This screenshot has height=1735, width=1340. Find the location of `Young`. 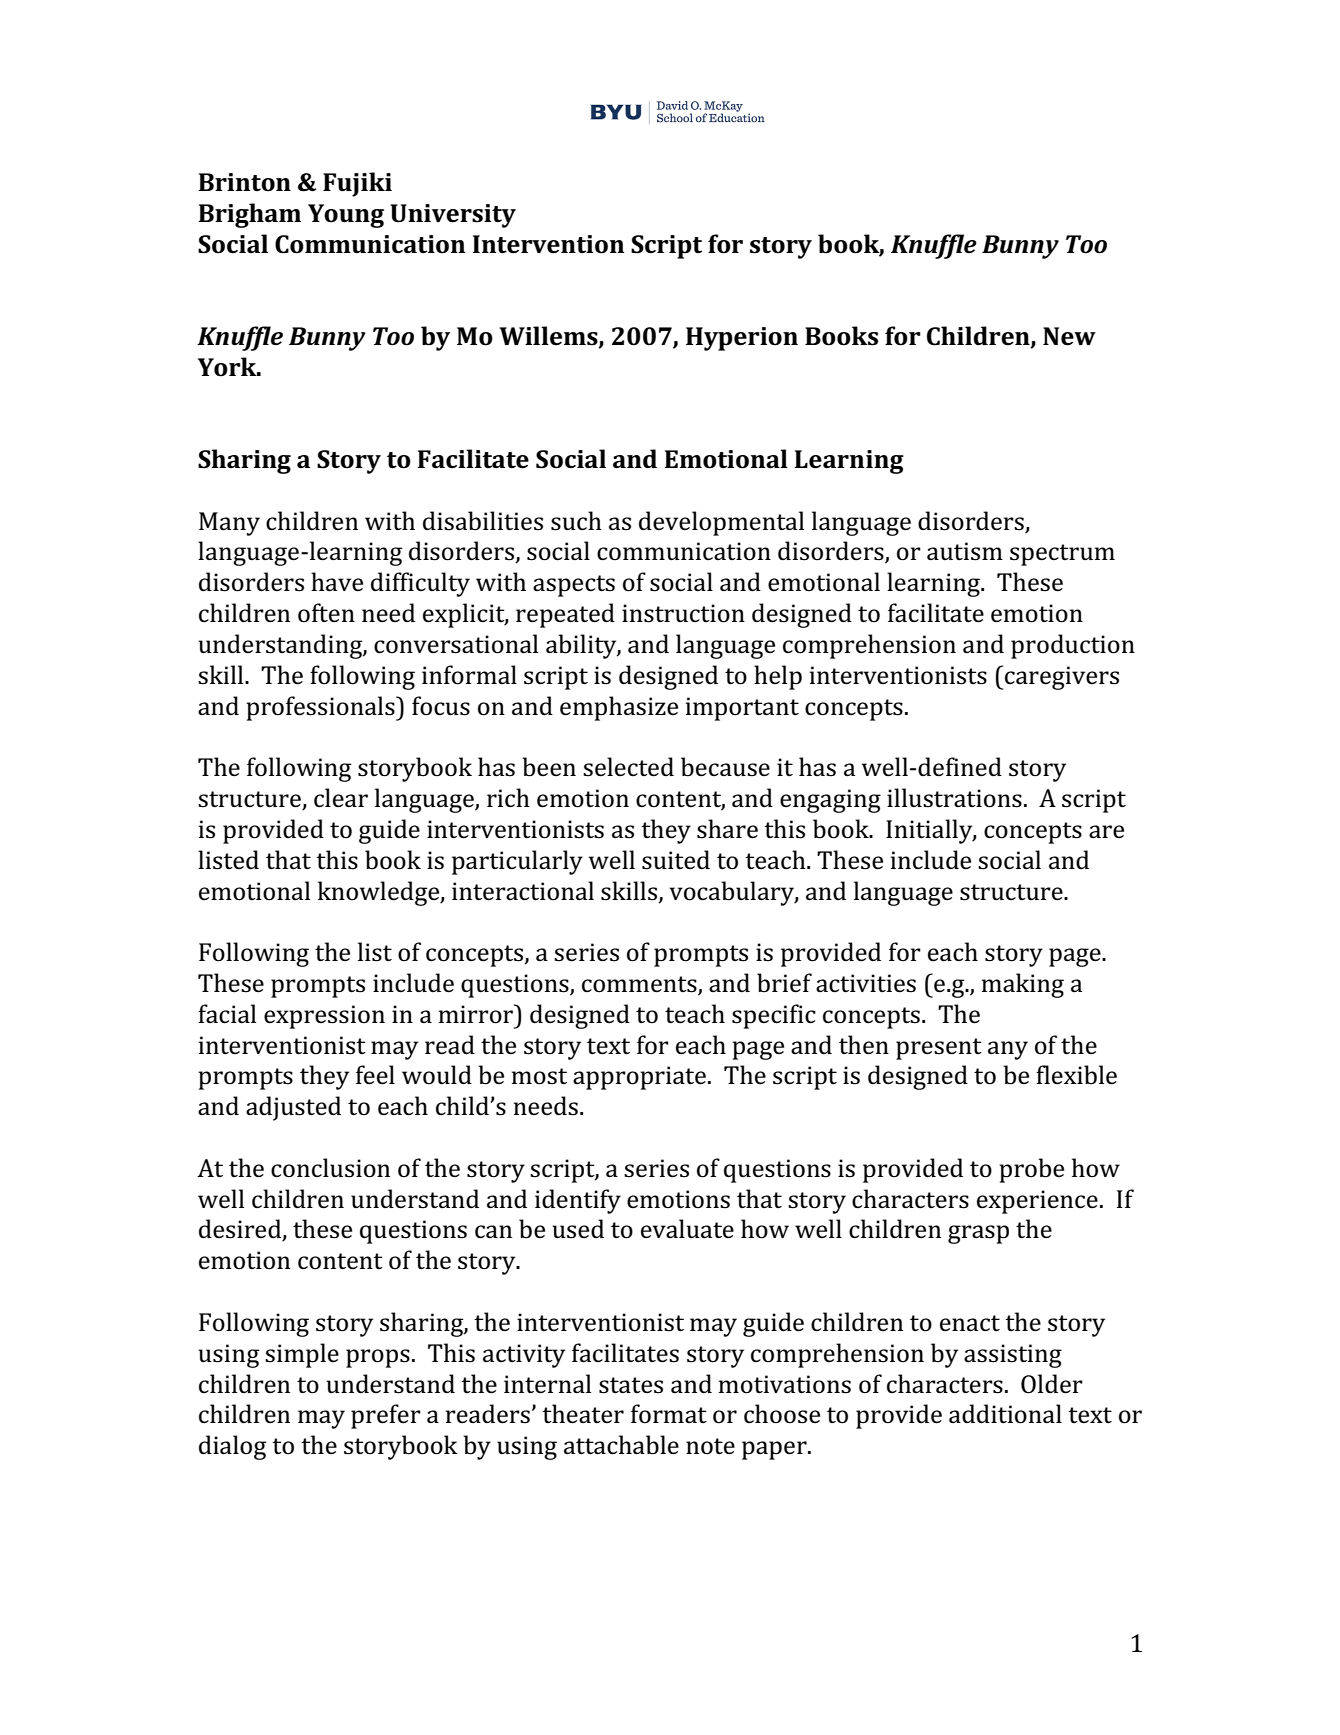

Young is located at coordinates (346, 216).
